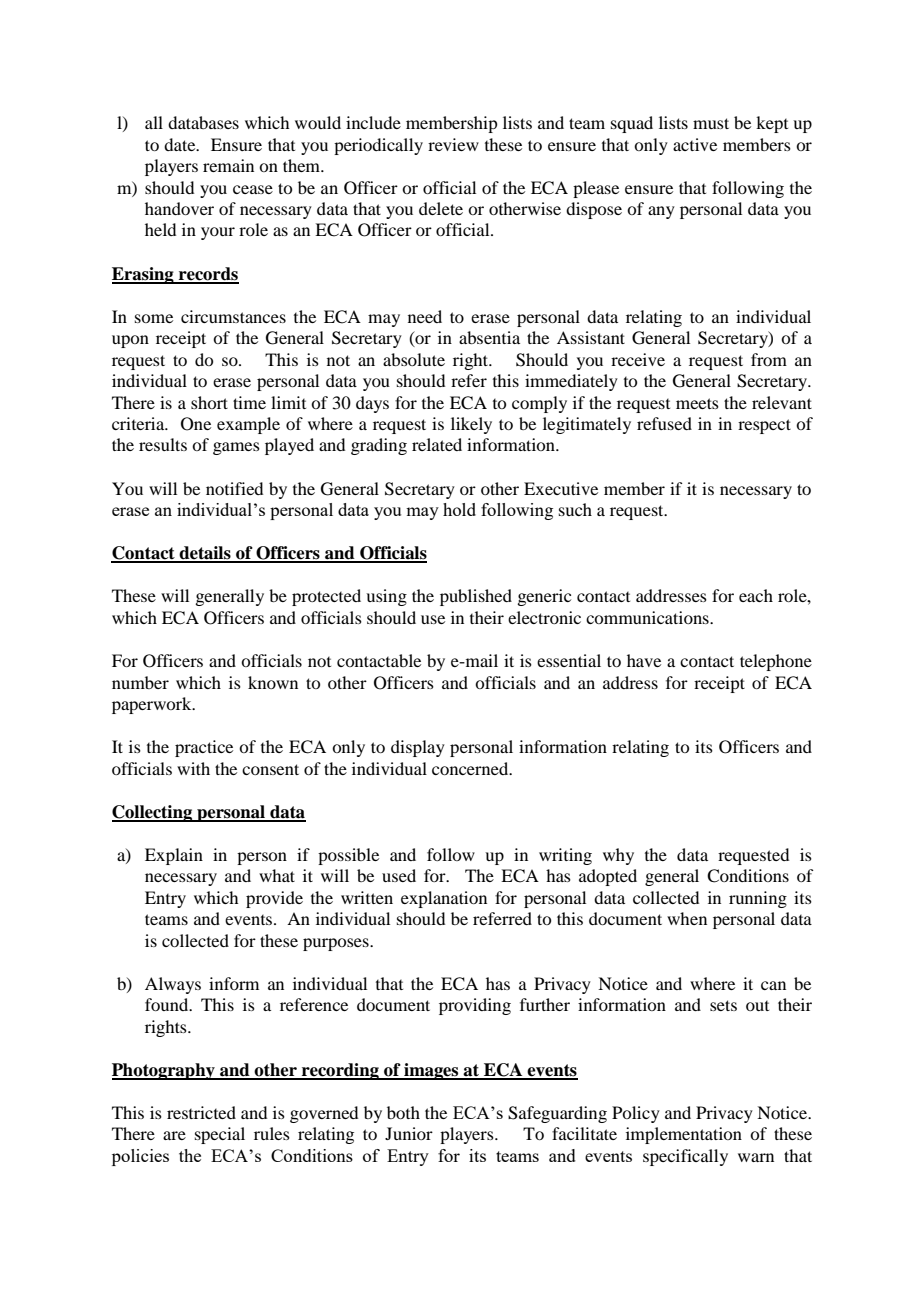 The image size is (924, 1308). What do you see at coordinates (233, 316) in the image?
I see `circumstances` at bounding box center [233, 316].
